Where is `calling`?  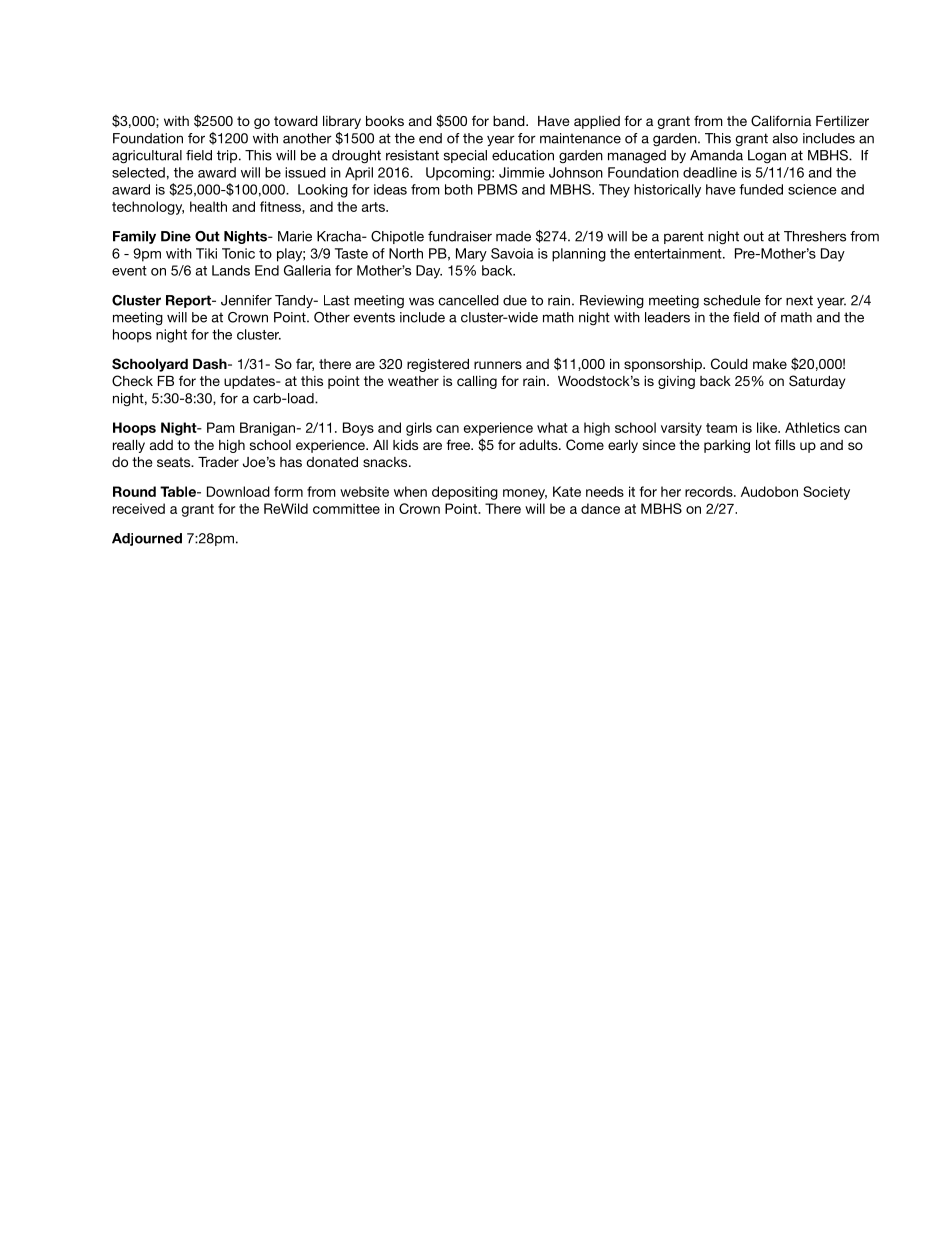
calling is located at coordinates (477, 382).
